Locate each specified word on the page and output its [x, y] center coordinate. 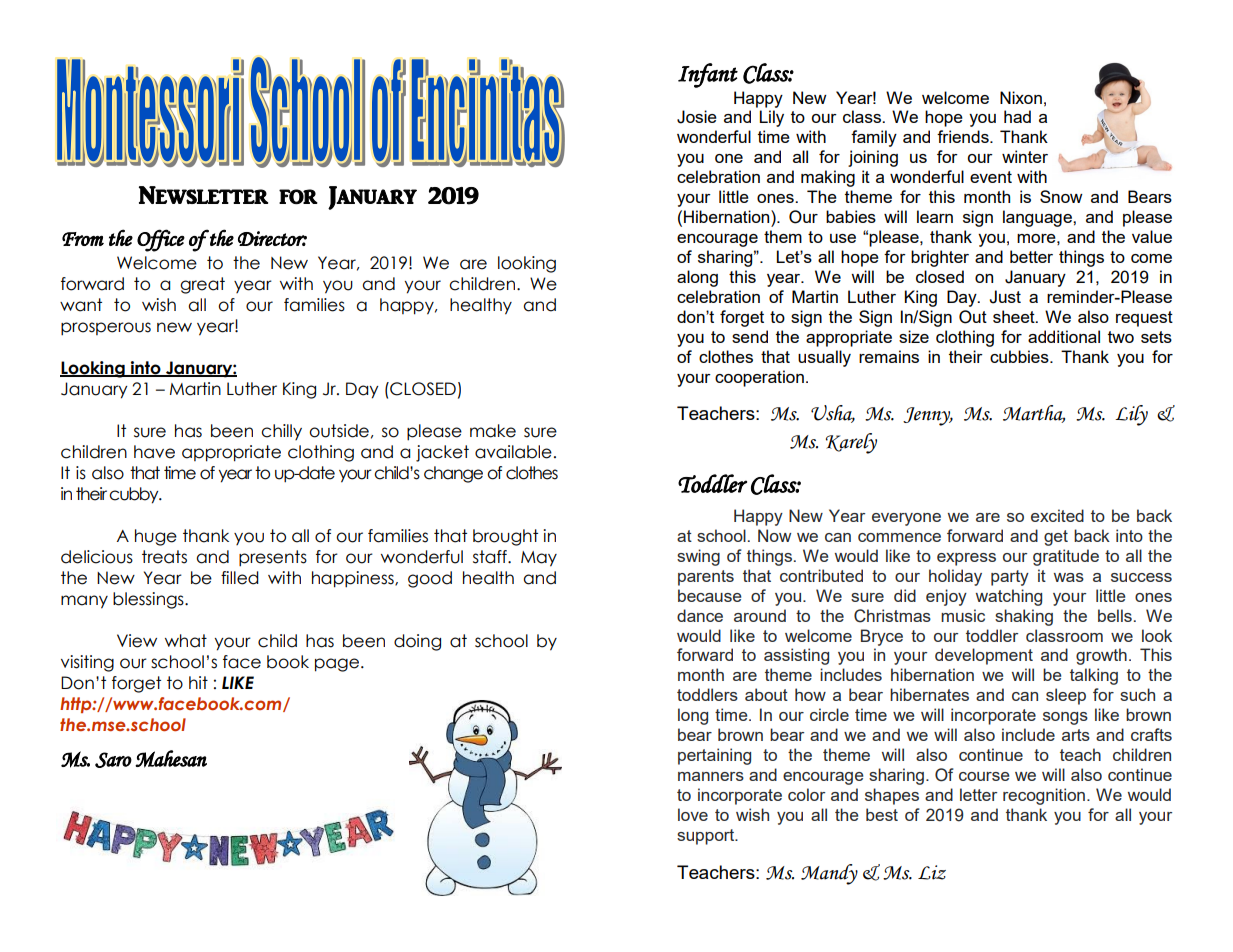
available [513, 452]
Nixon [1021, 97]
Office [161, 240]
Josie [697, 117]
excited [1057, 515]
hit [198, 682]
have [154, 452]
